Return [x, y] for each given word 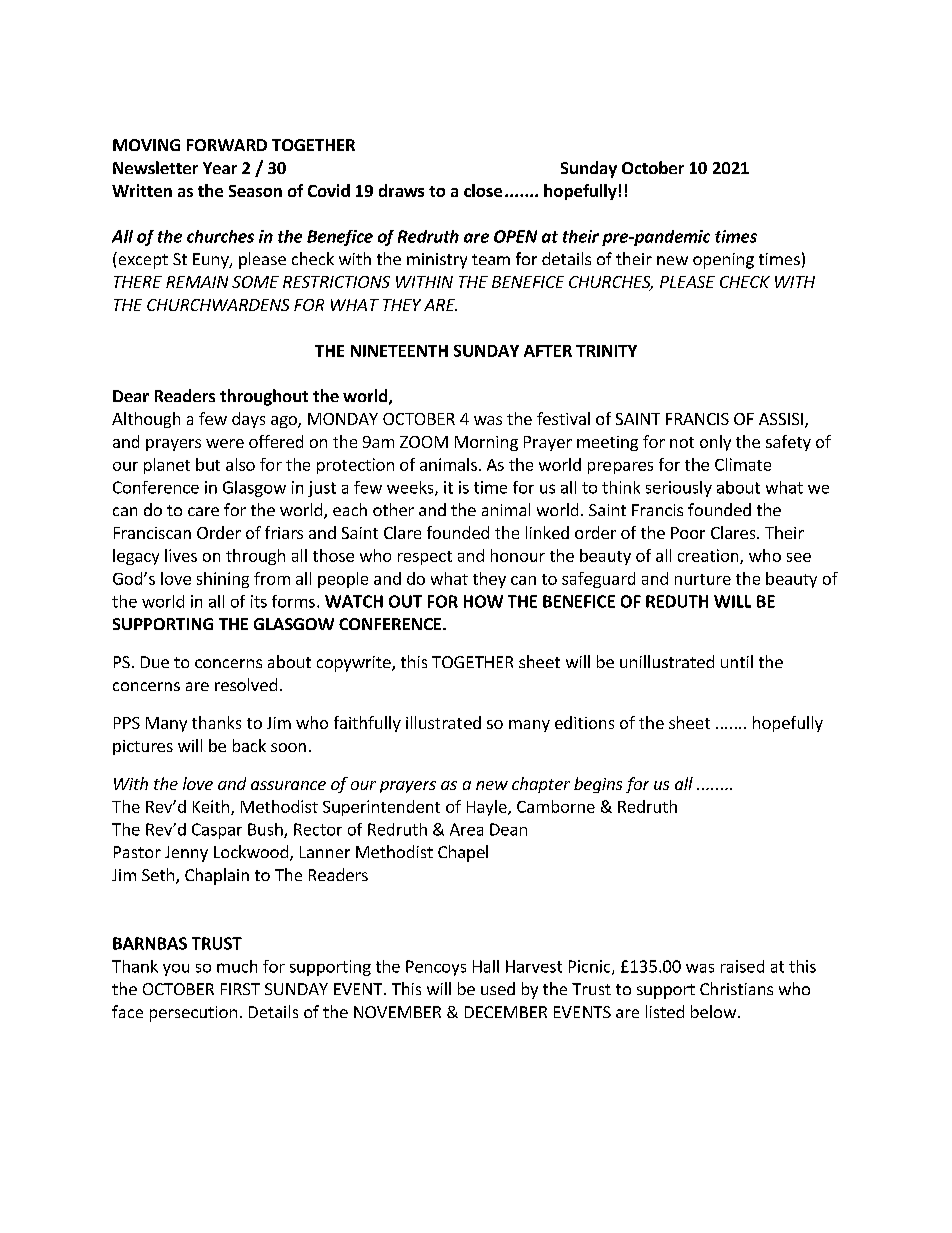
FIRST [240, 989]
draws [401, 190]
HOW [483, 601]
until [737, 661]
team [491, 259]
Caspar [217, 831]
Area [466, 829]
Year [220, 168]
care [203, 511]
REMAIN [197, 282]
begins [598, 785]
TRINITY [606, 351]
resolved [246, 684]
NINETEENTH [399, 351]
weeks [411, 488]
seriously [679, 489]
